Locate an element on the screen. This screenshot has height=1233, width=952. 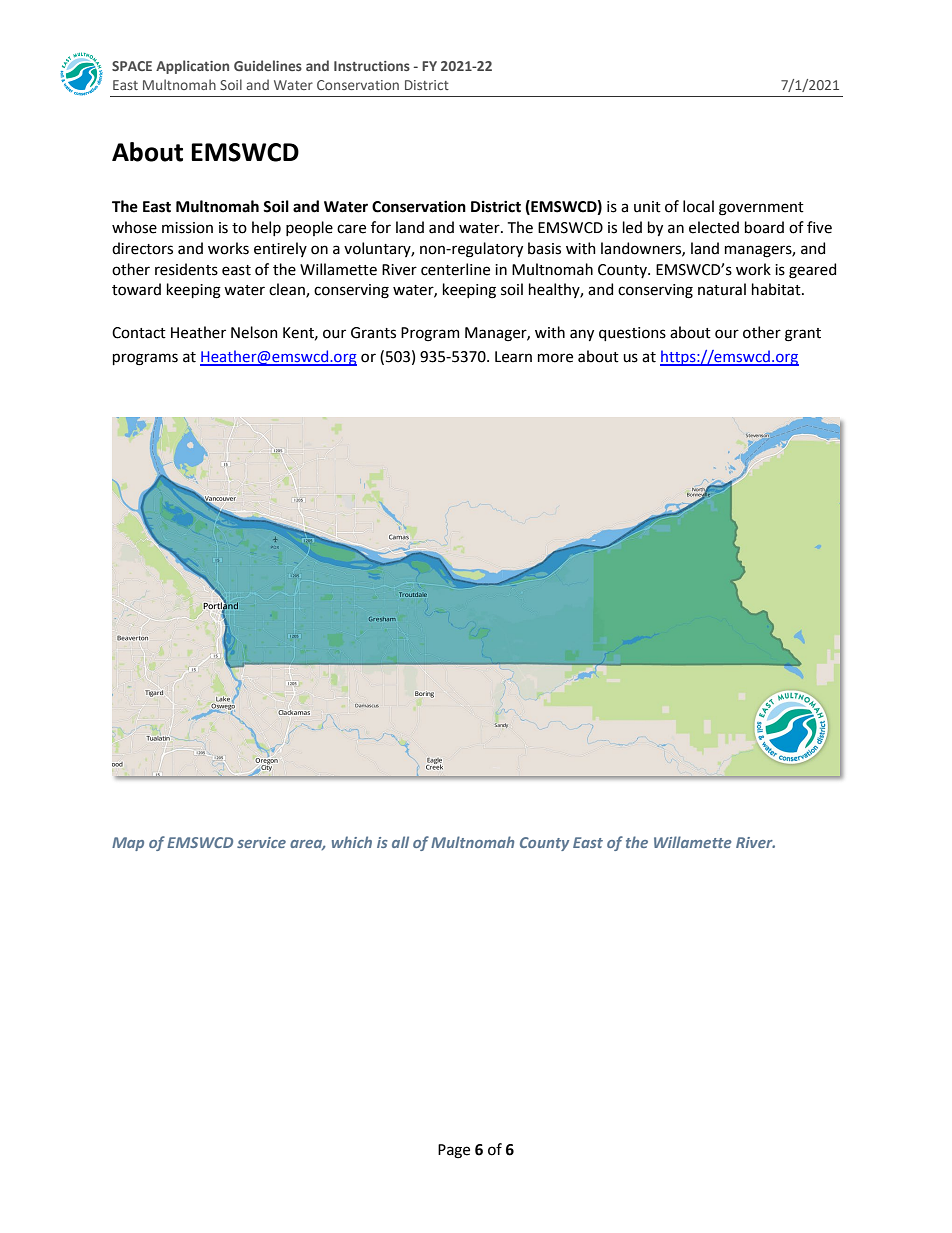
questions is located at coordinates (632, 334).
